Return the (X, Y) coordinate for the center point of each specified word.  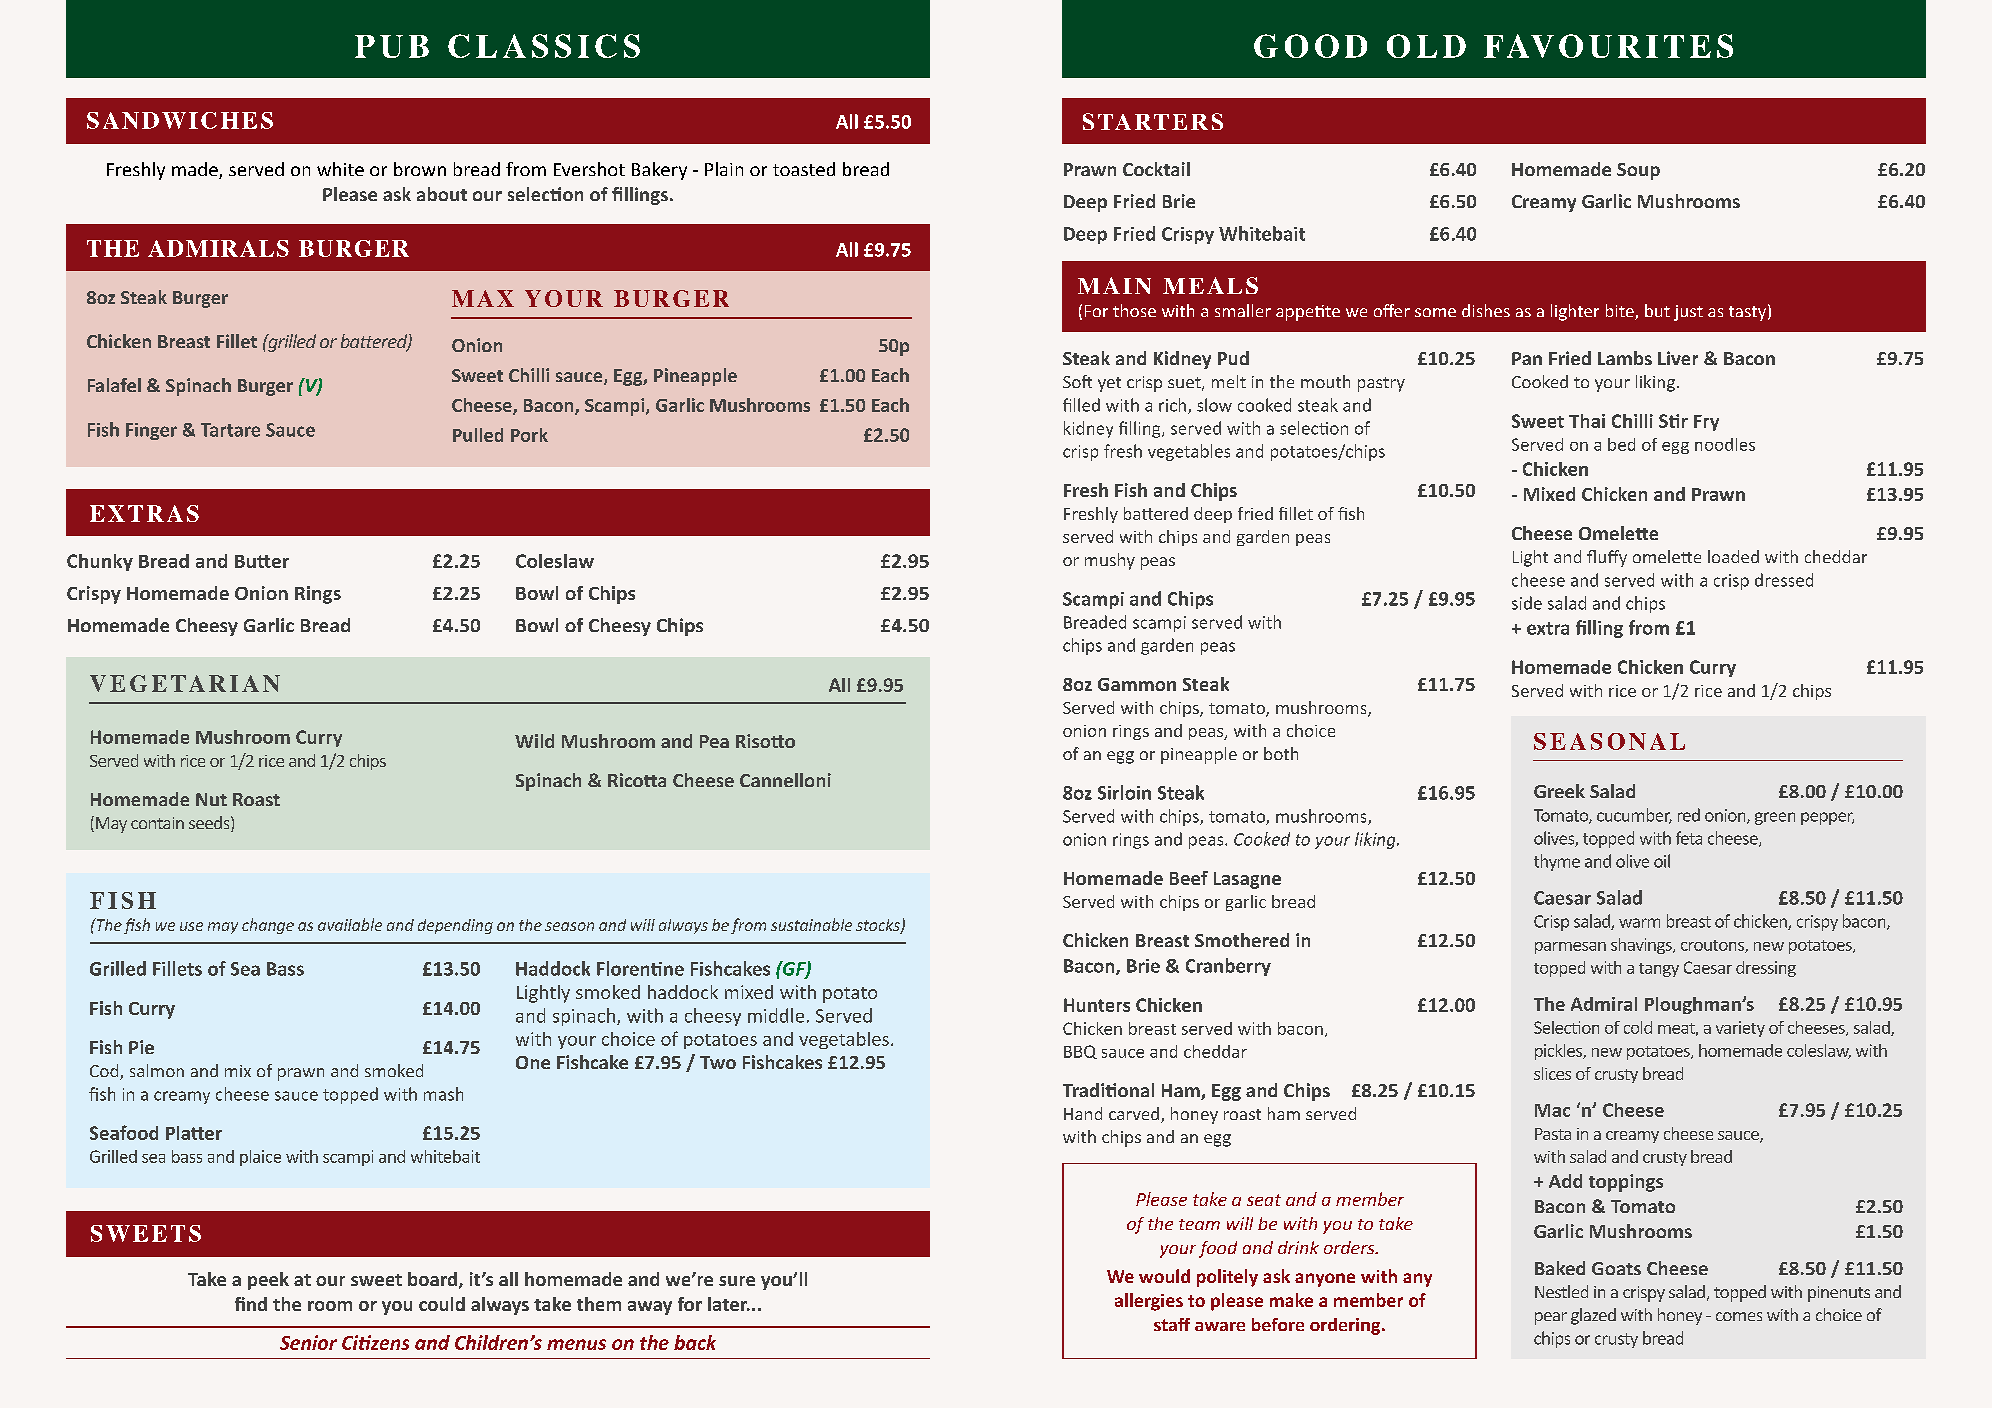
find (251, 1304)
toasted (804, 169)
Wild (534, 741)
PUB (392, 46)
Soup (1638, 171)
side (1527, 603)
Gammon (1137, 684)
